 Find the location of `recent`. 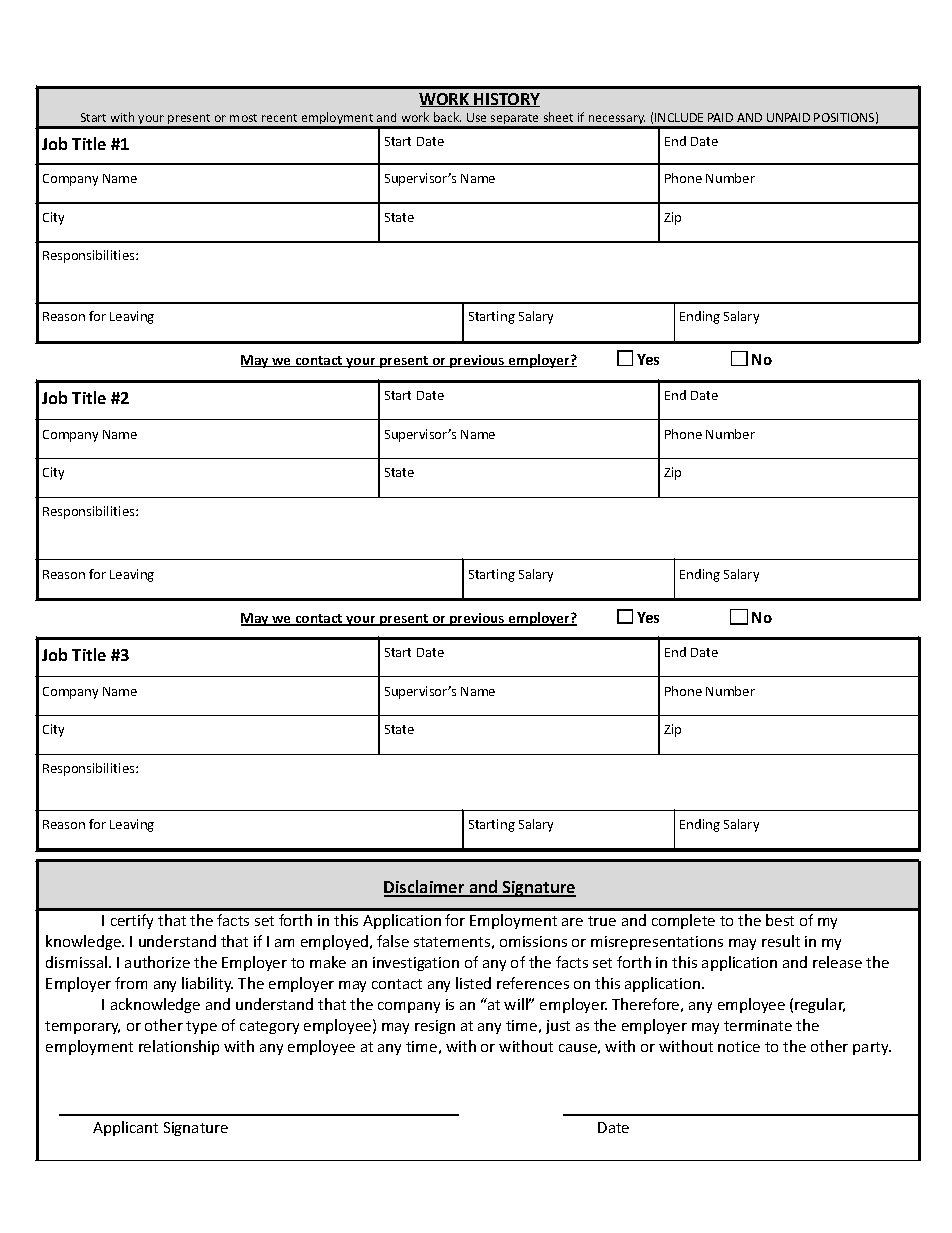

recent is located at coordinates (279, 118).
